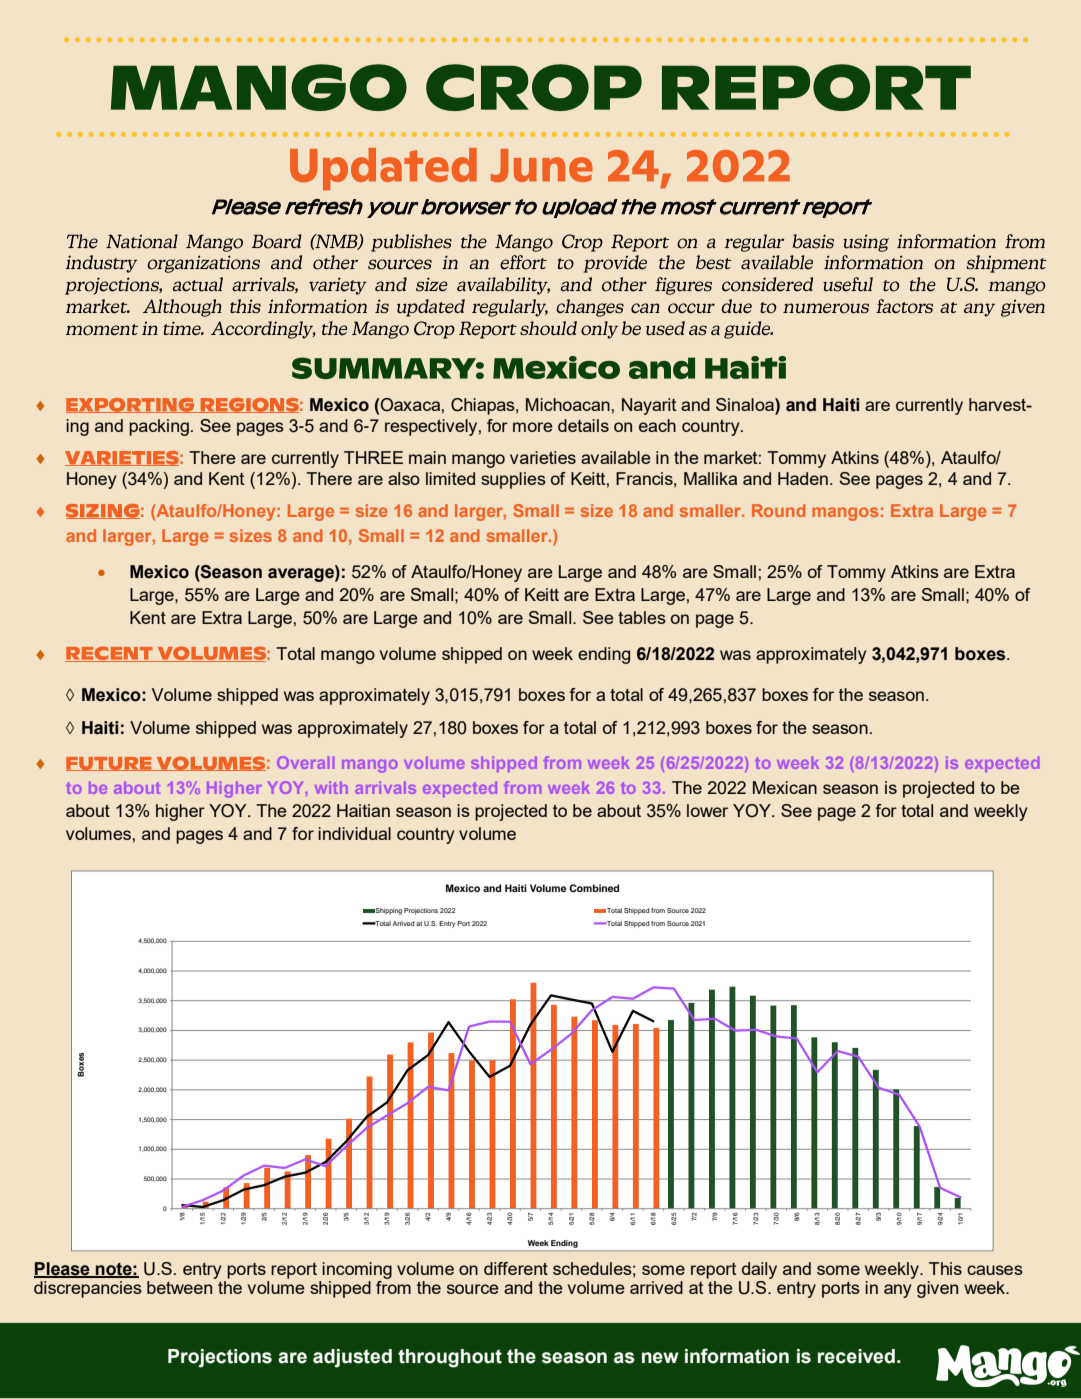 The height and width of the document is (1399, 1081). What do you see at coordinates (159, 427) in the document?
I see `packing` at bounding box center [159, 427].
